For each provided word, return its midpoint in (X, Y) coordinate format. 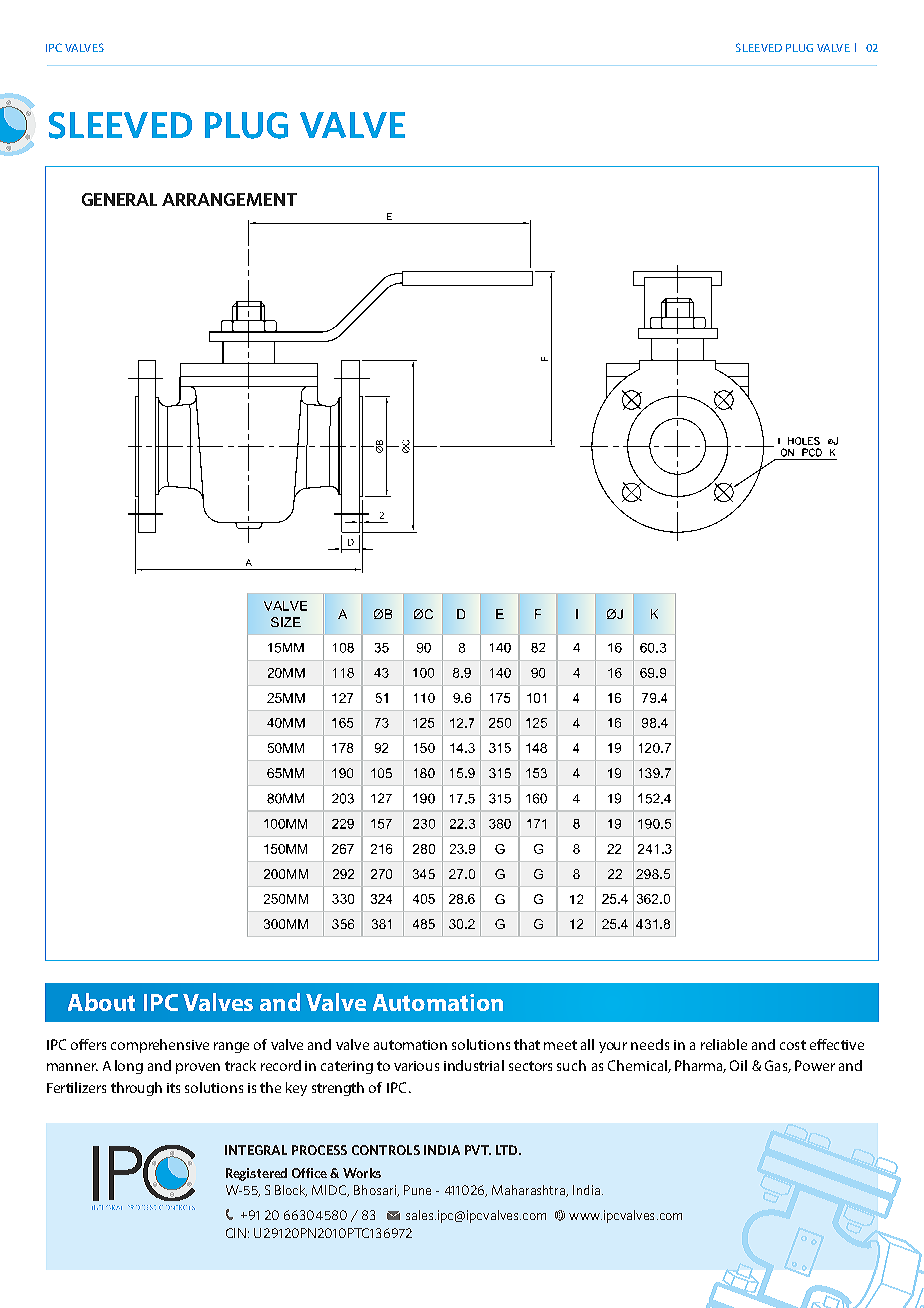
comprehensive (160, 1046)
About (101, 1002)
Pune (417, 1190)
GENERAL (119, 199)
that (527, 1044)
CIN (236, 1233)
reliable (724, 1044)
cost (793, 1045)
